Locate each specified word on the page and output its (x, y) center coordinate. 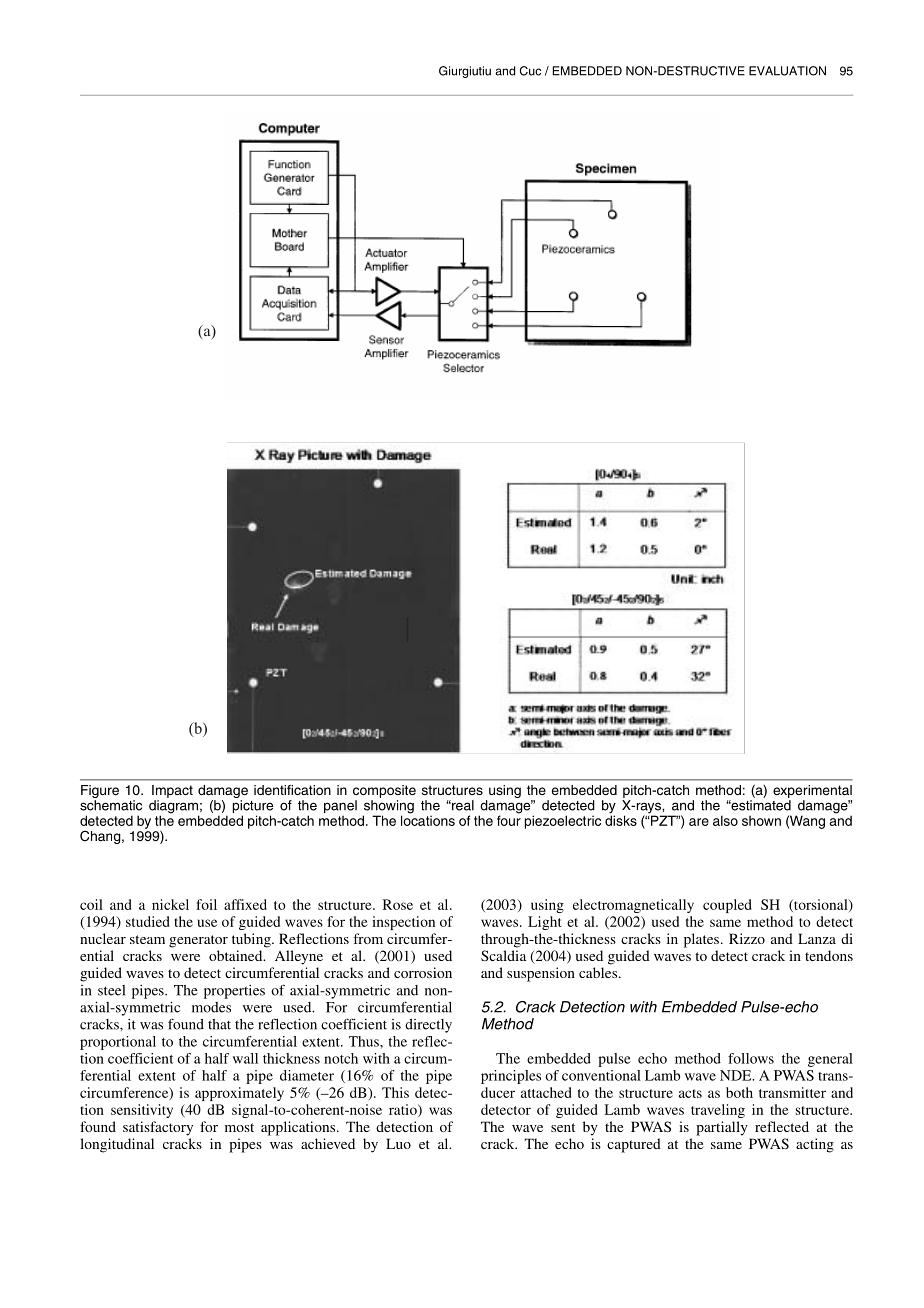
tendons (829, 955)
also (725, 820)
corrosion (423, 972)
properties (234, 992)
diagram (174, 808)
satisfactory (158, 1128)
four (509, 819)
